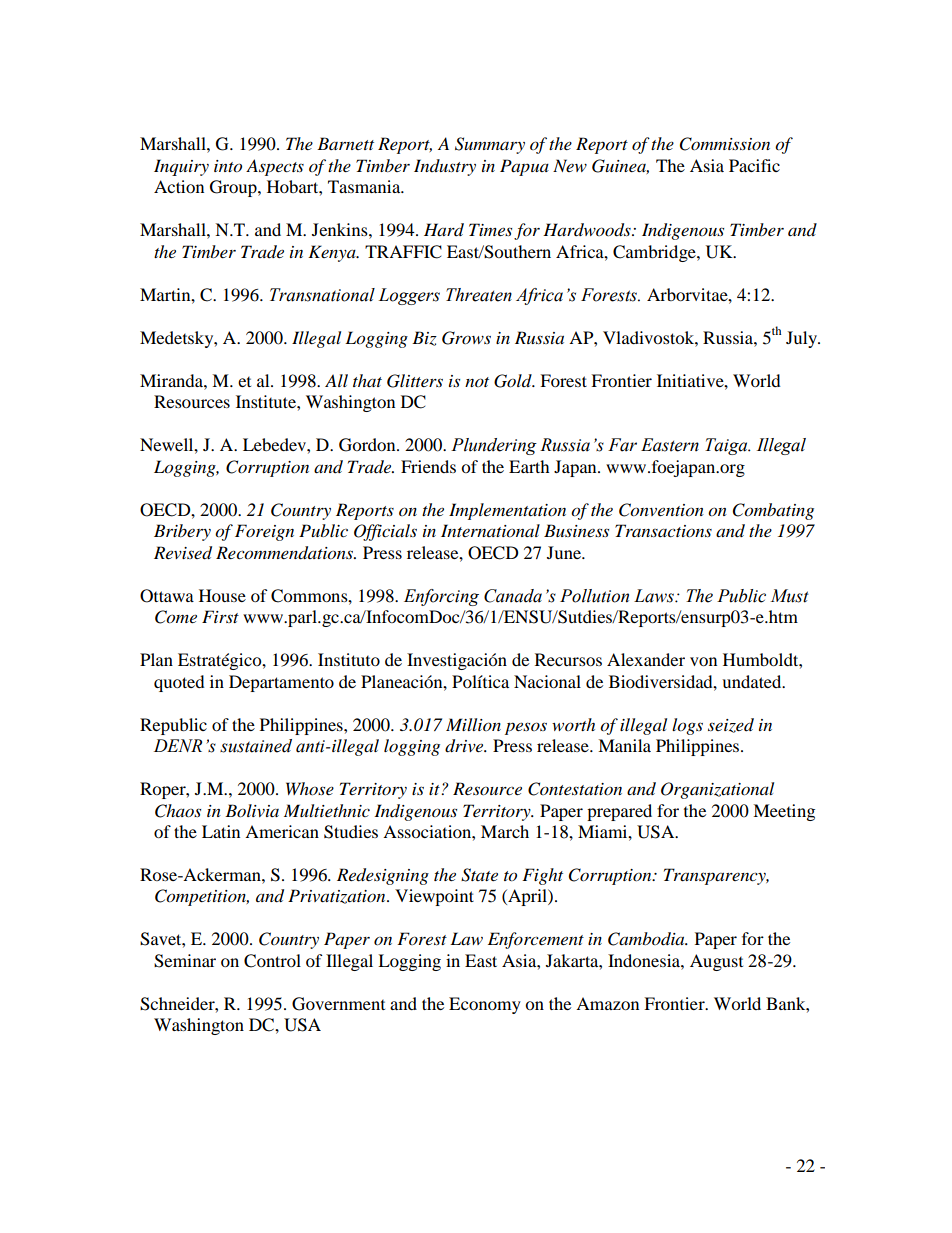 The width and height of the page is (952, 1233). What do you see at coordinates (465, 746) in the page?
I see `drive` at bounding box center [465, 746].
